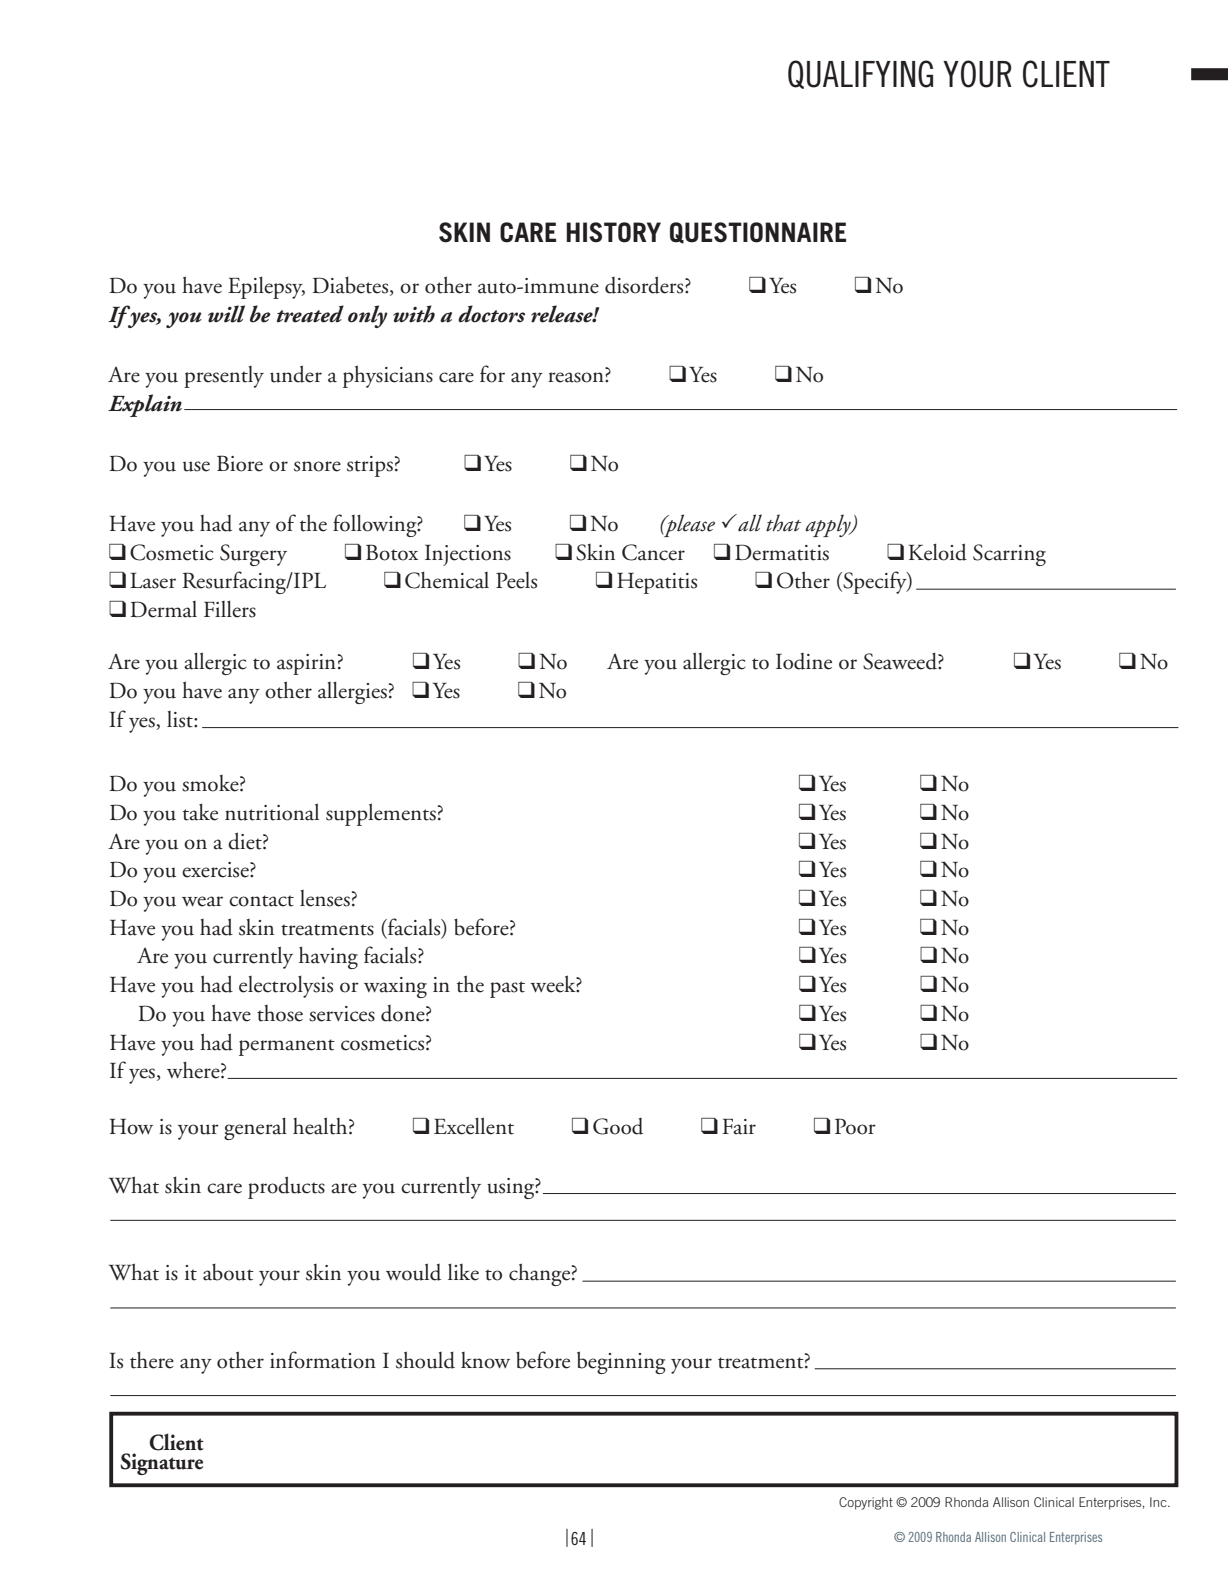 This image has width=1228, height=1589. I want to click on Signature, so click(161, 1464).
